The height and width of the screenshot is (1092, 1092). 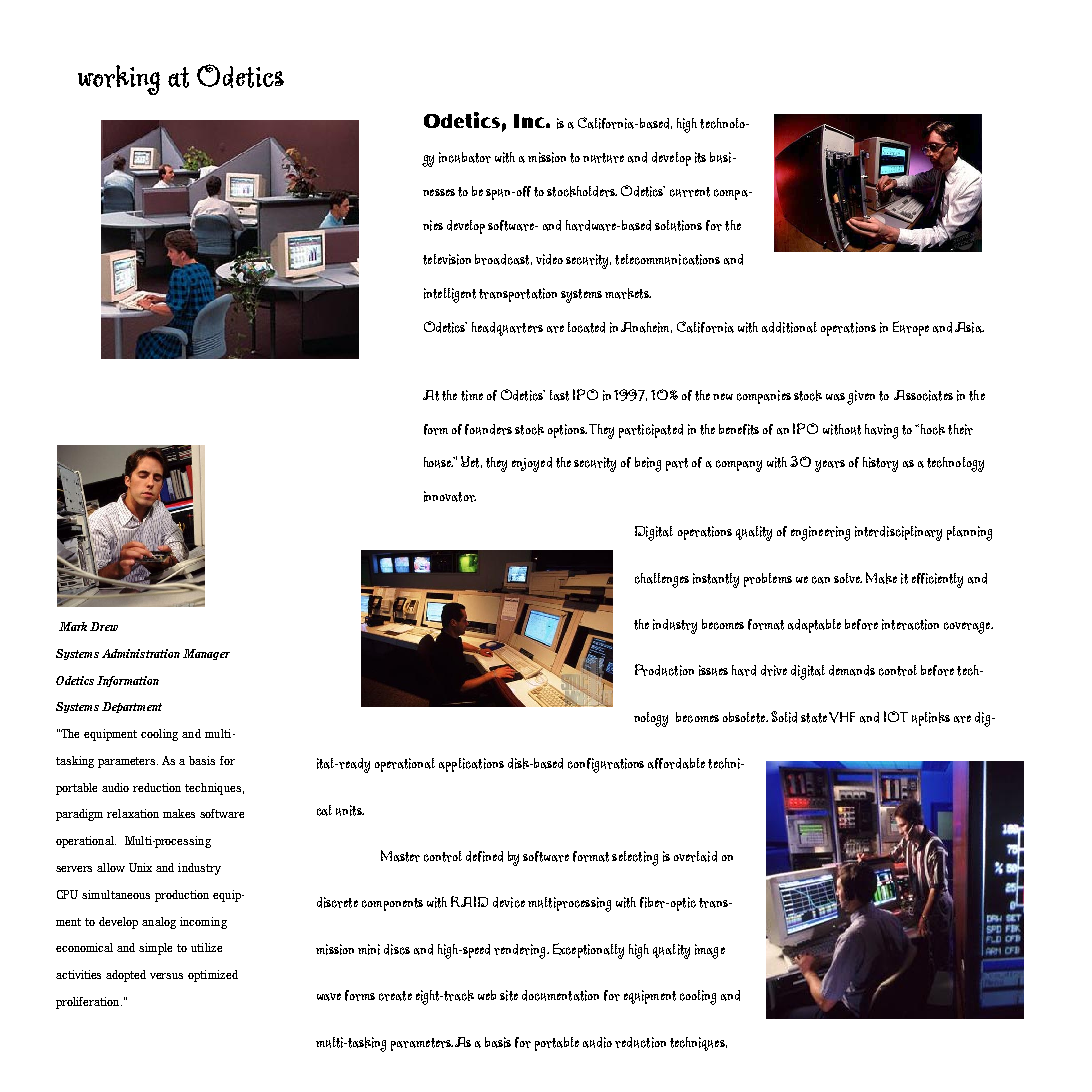 What do you see at coordinates (439, 462) in the screenshot?
I see `house` at bounding box center [439, 462].
